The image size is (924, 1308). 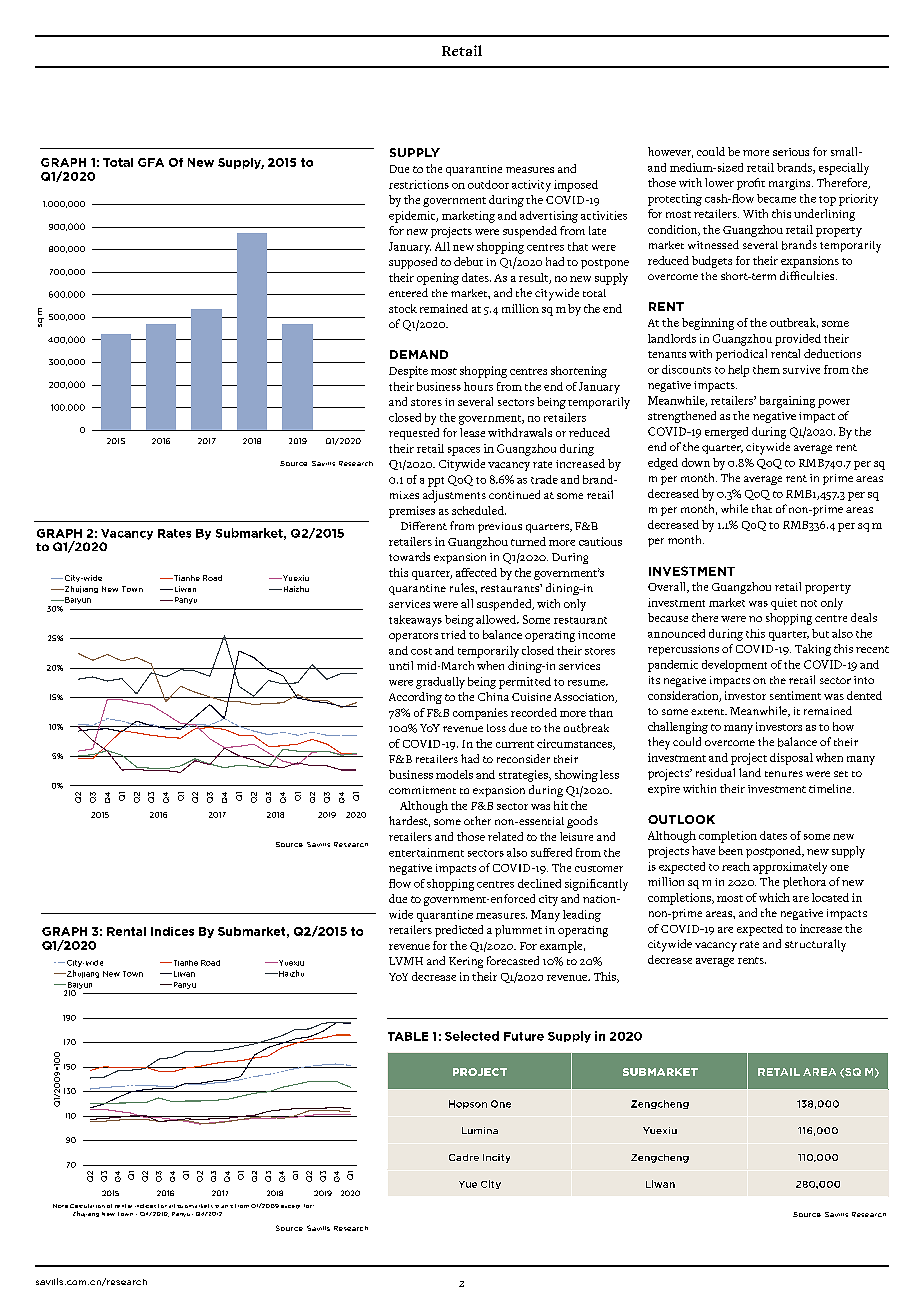 I want to click on other, so click(x=477, y=820).
